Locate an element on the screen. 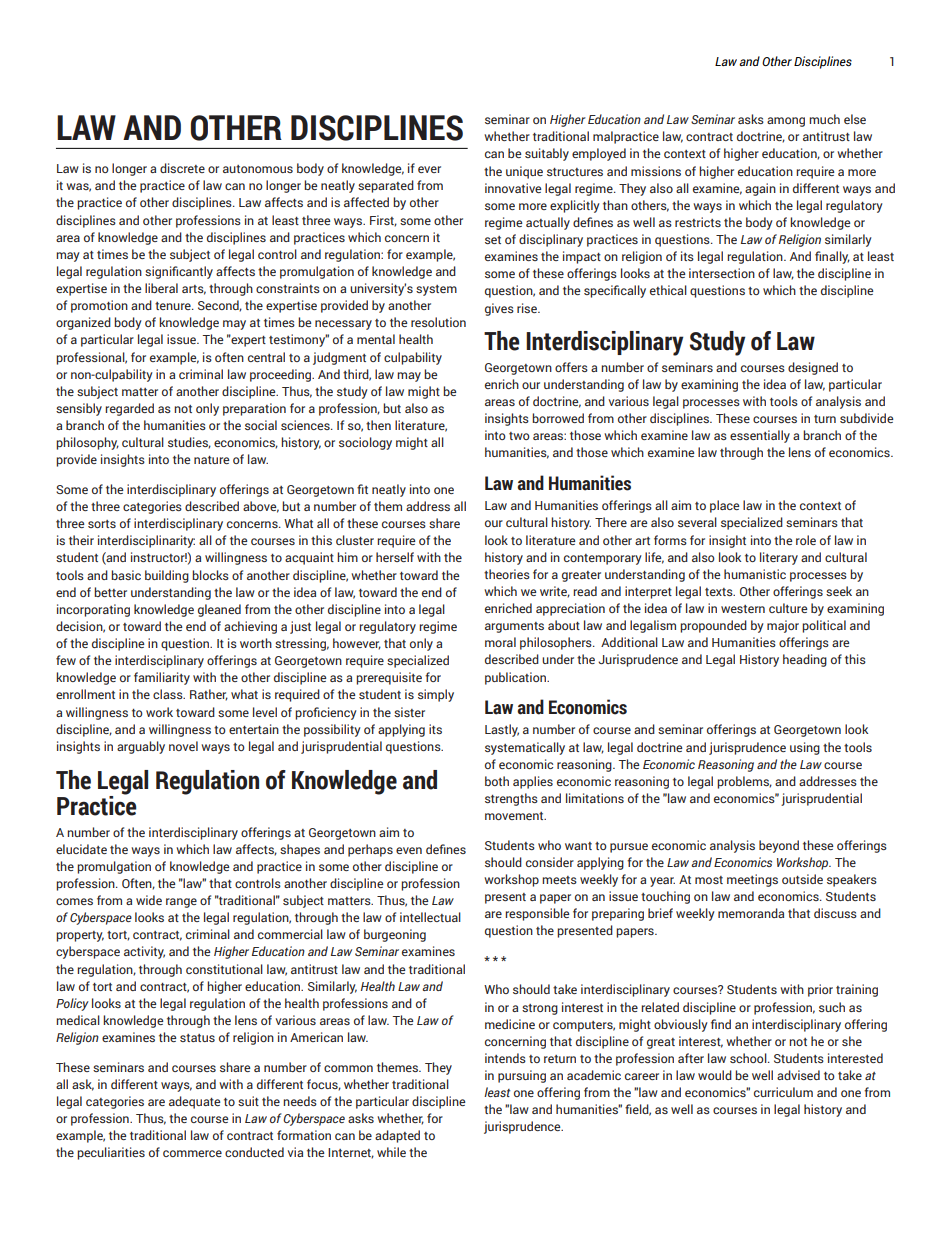 The image size is (952, 1233). unique is located at coordinates (524, 172).
